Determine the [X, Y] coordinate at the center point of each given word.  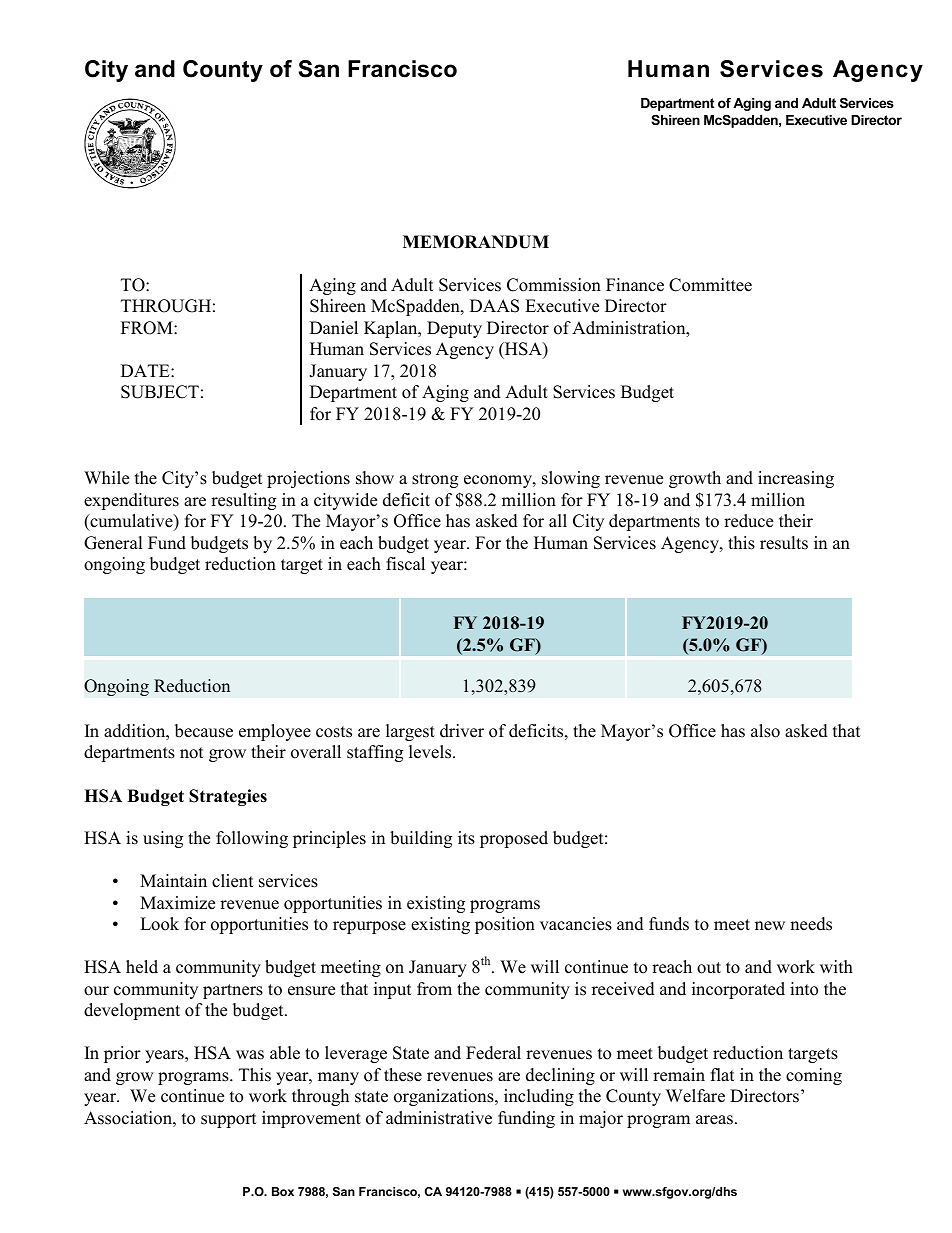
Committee [710, 285]
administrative [439, 1118]
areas [714, 1120]
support [229, 1120]
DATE [146, 370]
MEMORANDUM [476, 242]
